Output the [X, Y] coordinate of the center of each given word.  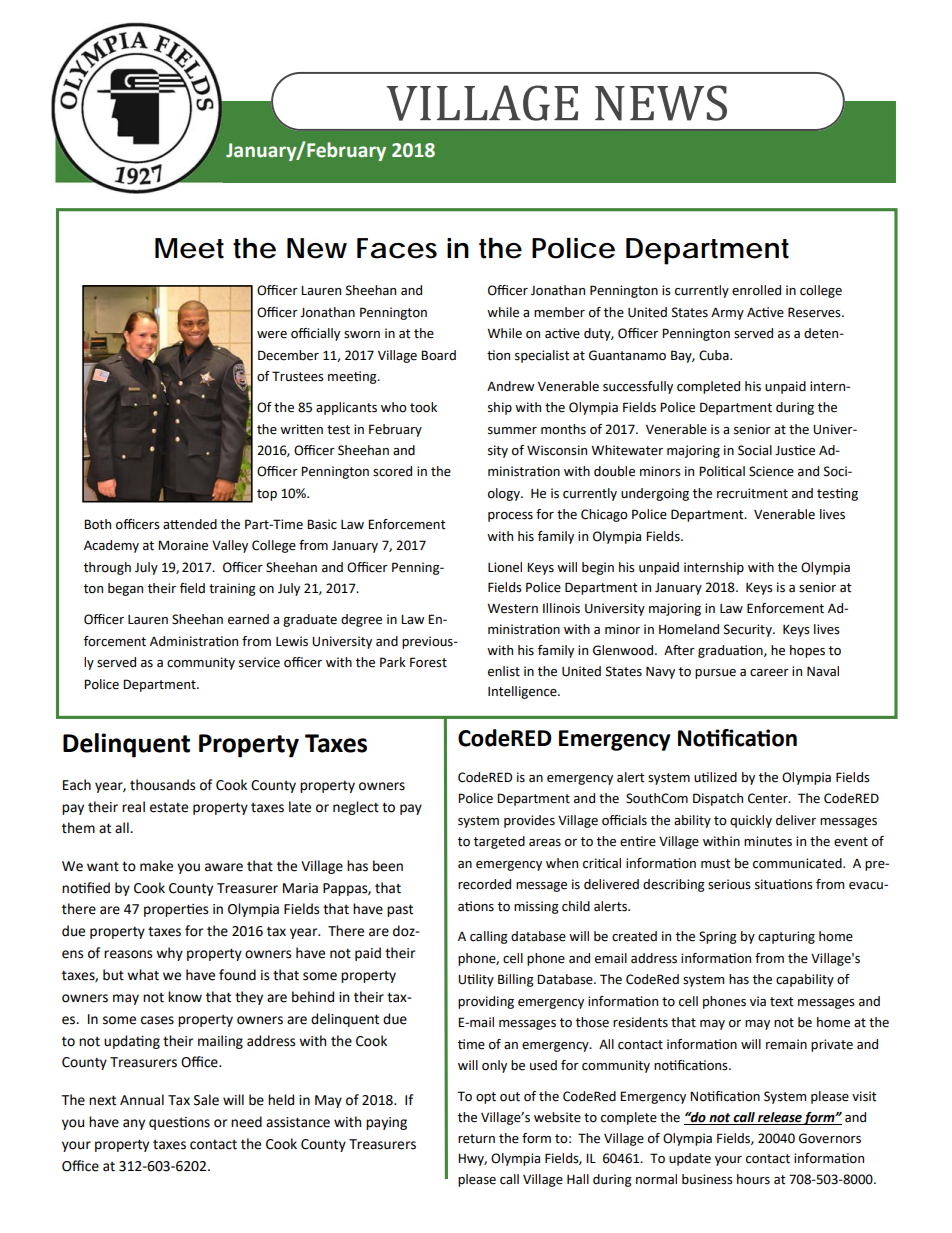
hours [753, 1179]
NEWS [661, 103]
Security [749, 630]
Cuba [715, 355]
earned [248, 619]
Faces [397, 248]
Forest [428, 662]
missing [536, 907]
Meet [189, 248]
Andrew [510, 386]
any [134, 1124]
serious [729, 884]
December [288, 355]
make [156, 866]
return [476, 1139]
